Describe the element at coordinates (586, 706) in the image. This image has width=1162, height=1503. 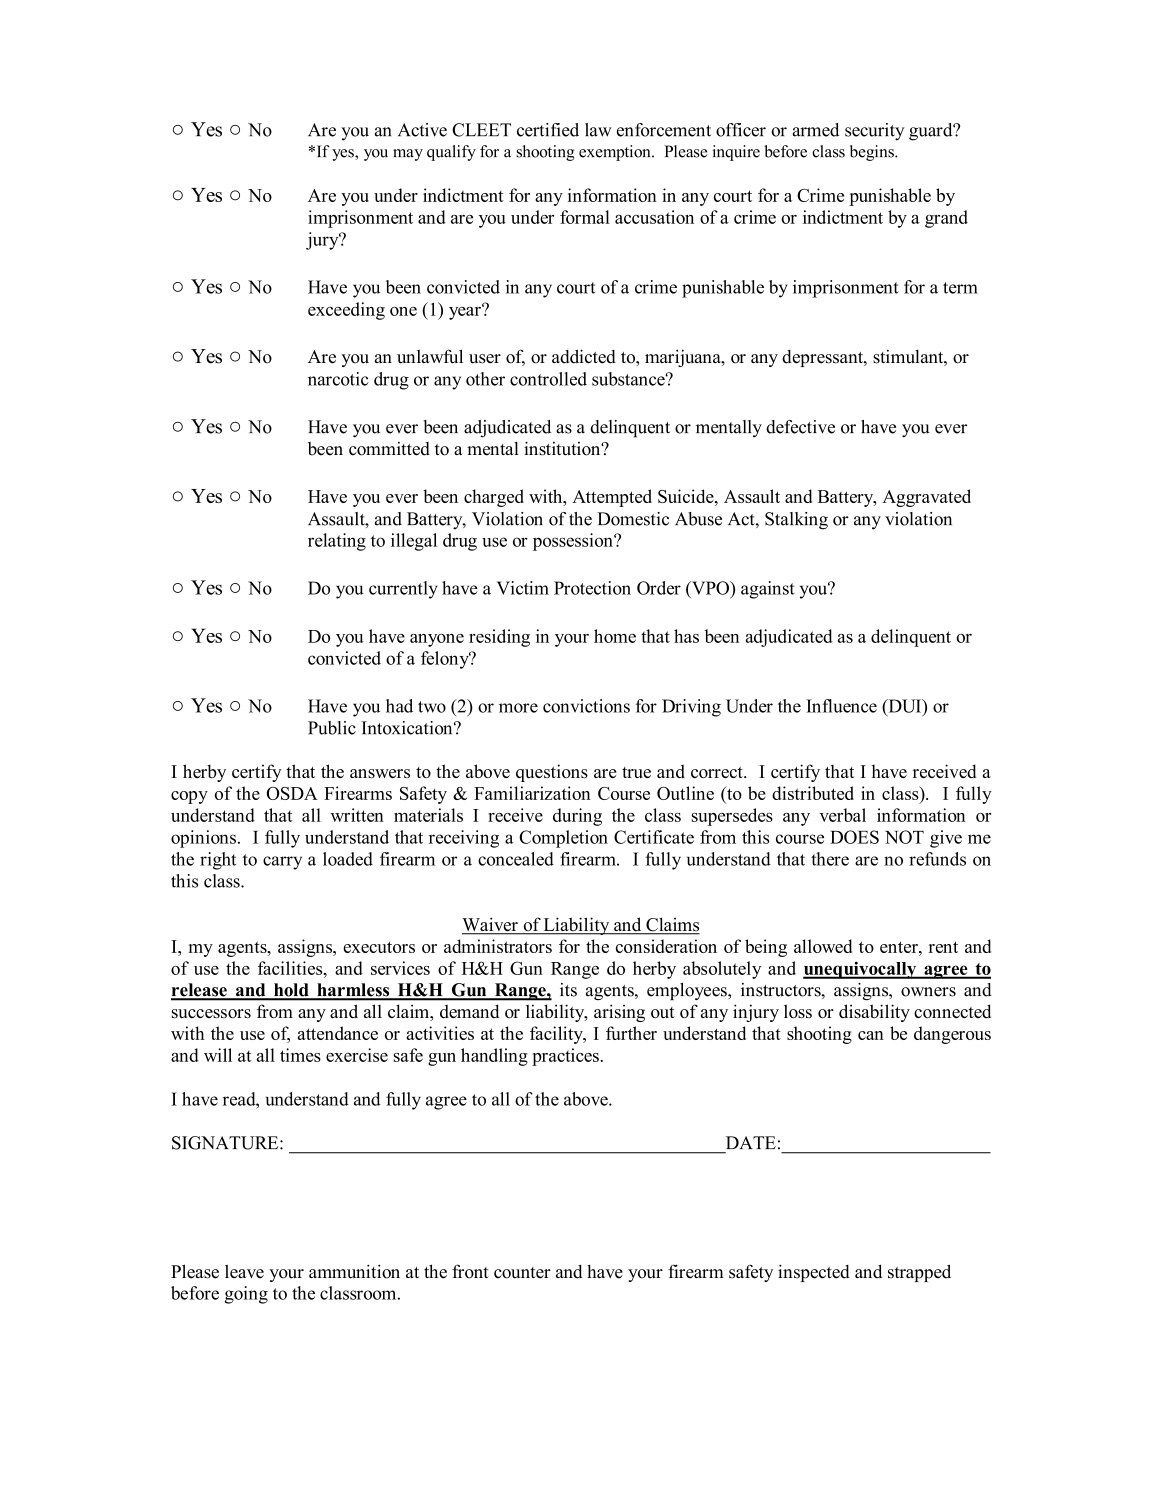
I see `convictions` at that location.
